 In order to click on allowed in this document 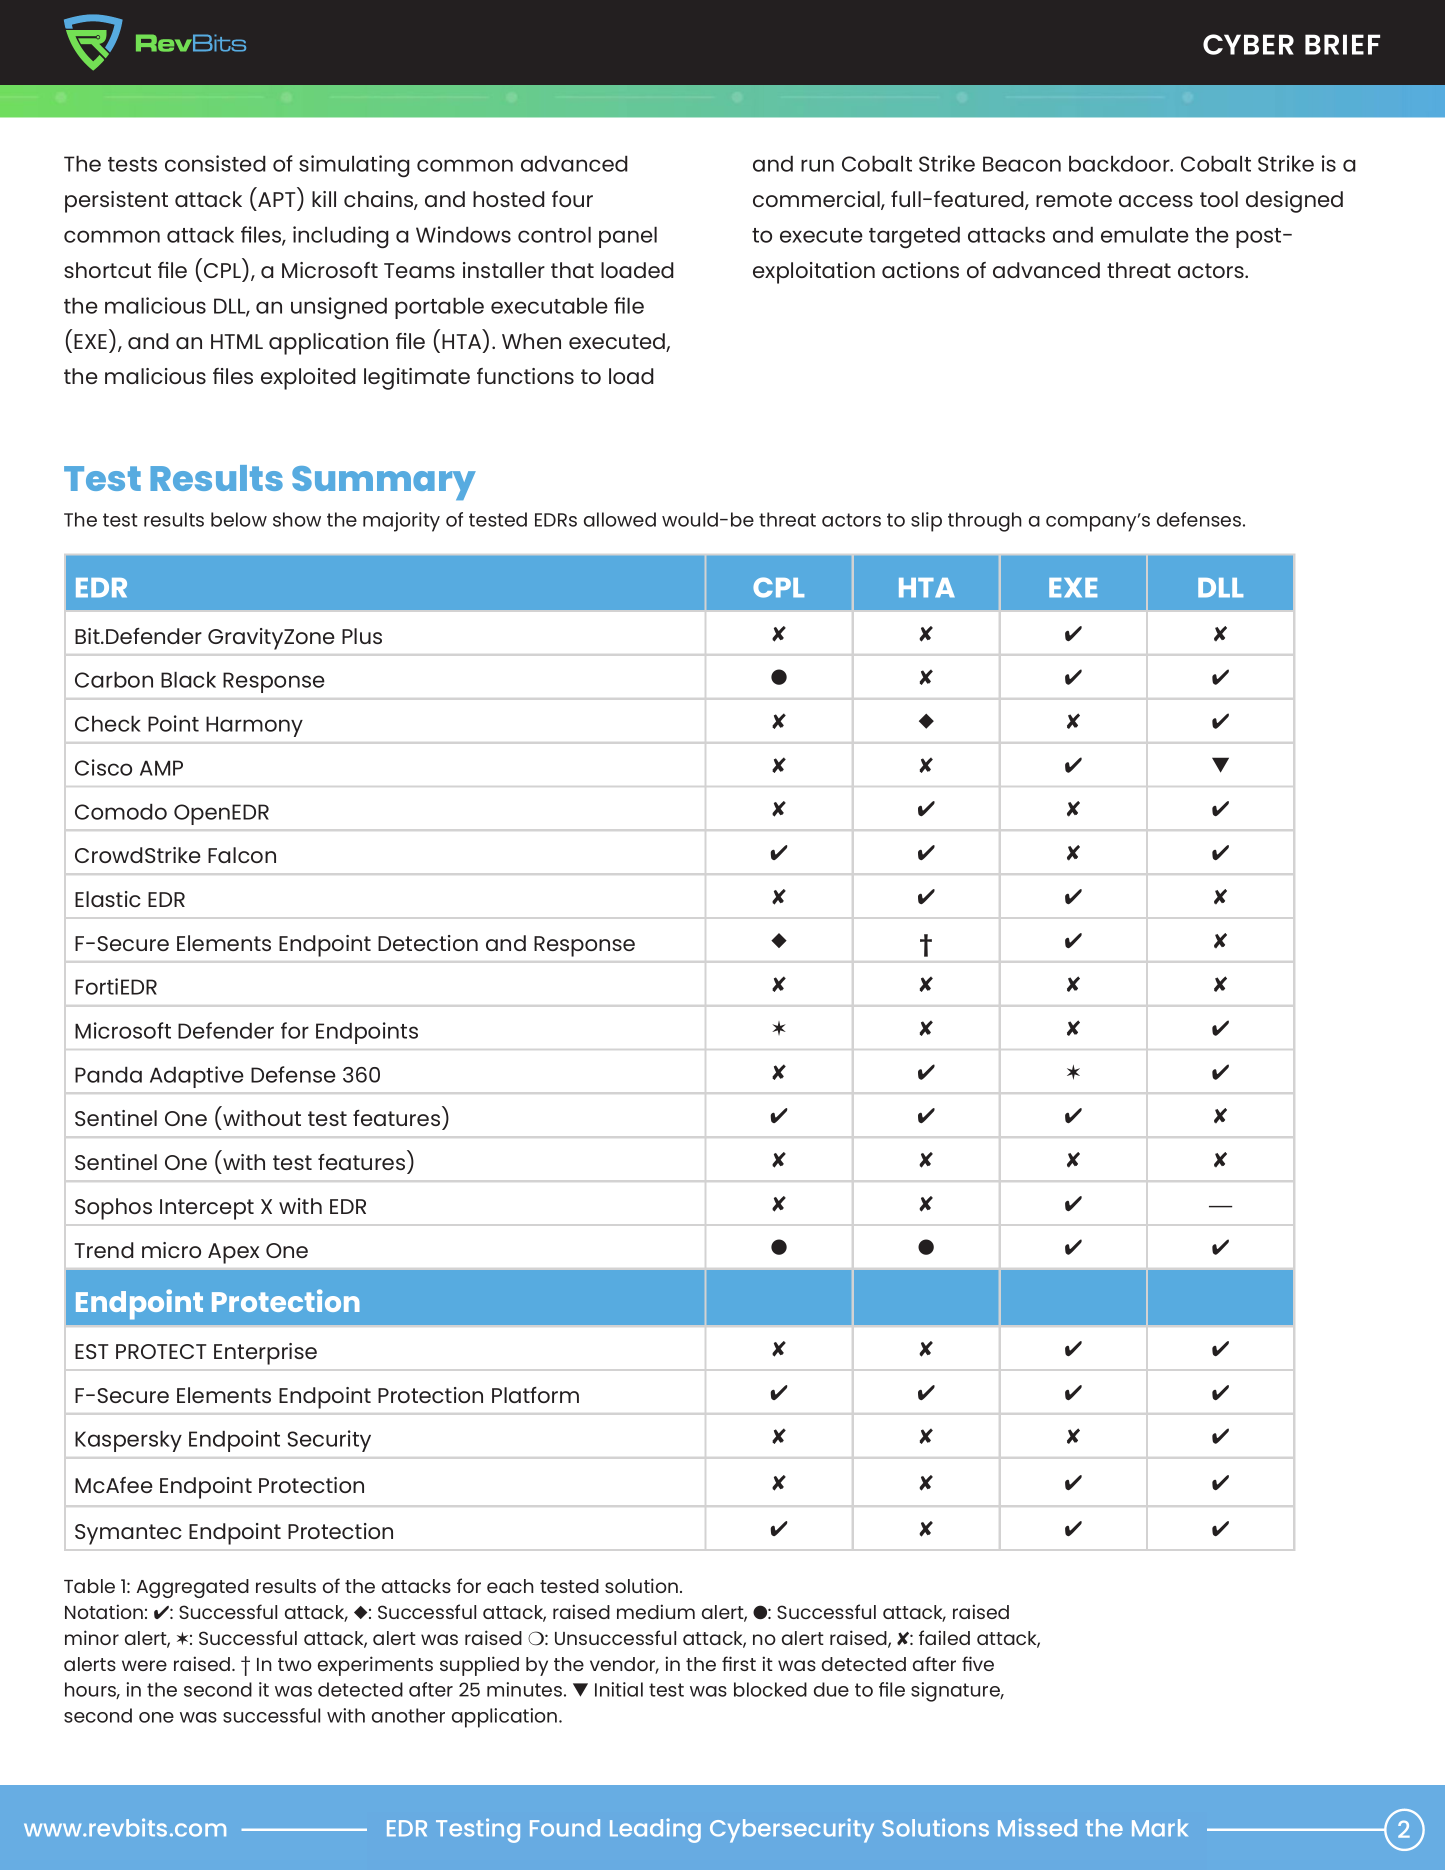, I will do `click(620, 519)`.
